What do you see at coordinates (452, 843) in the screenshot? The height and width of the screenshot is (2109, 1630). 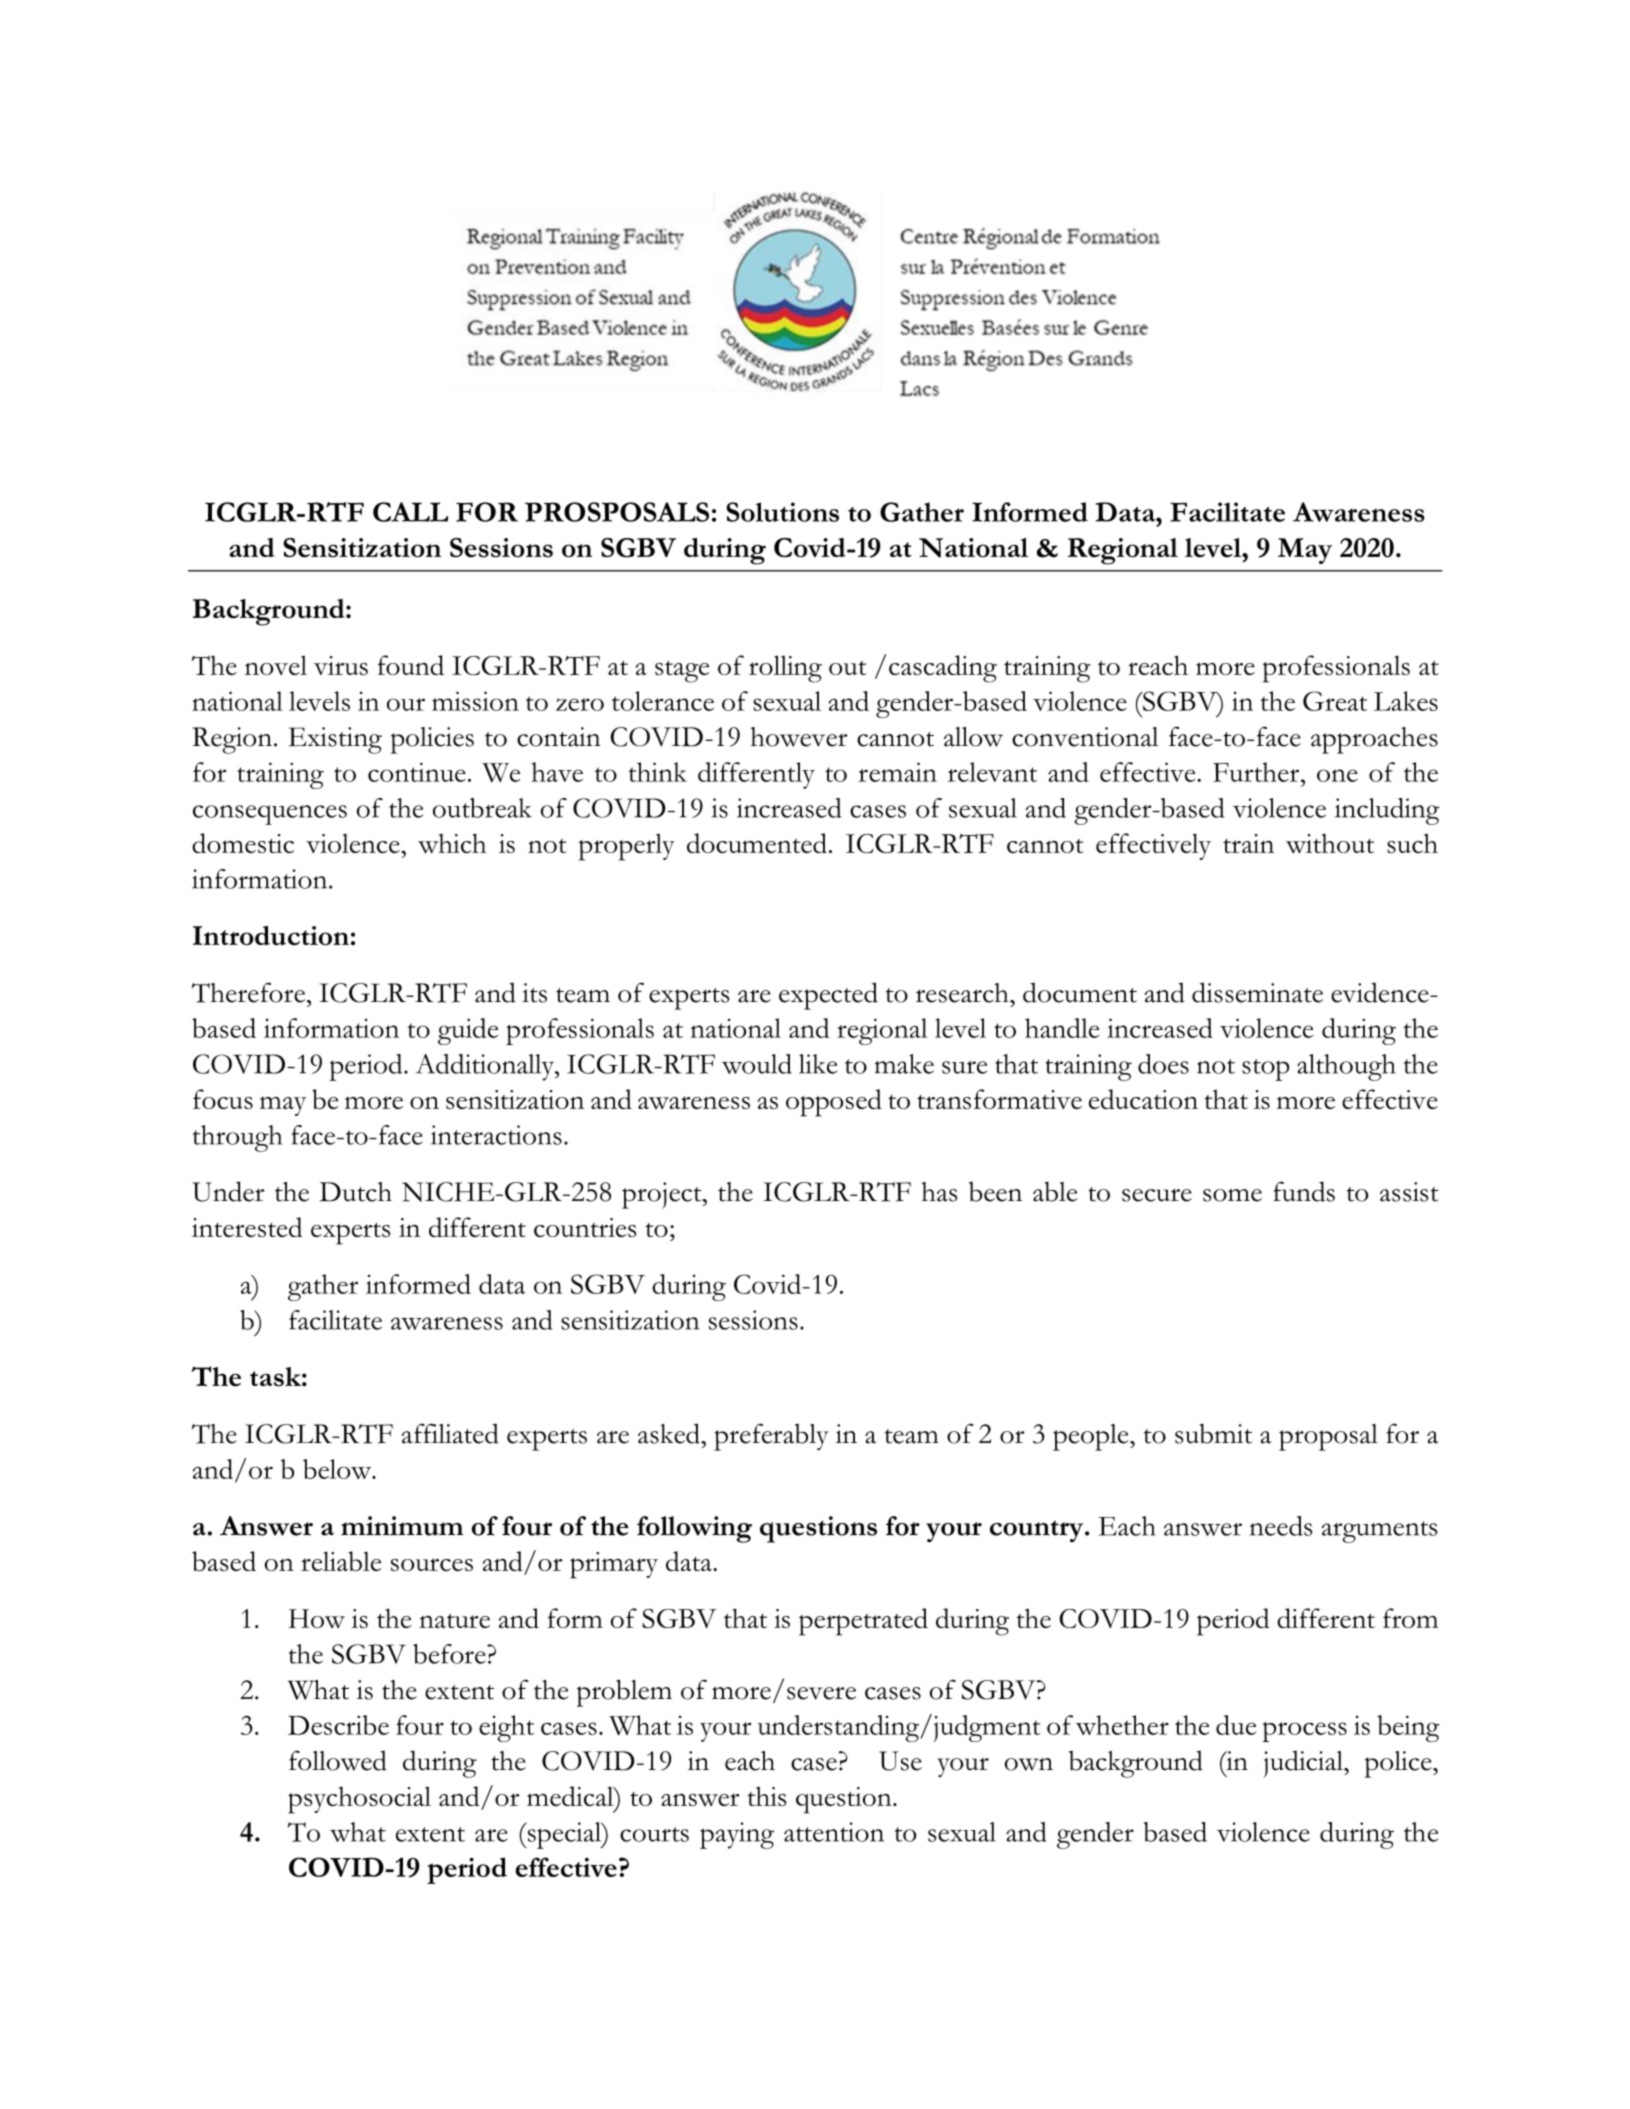 I see `which` at bounding box center [452, 843].
